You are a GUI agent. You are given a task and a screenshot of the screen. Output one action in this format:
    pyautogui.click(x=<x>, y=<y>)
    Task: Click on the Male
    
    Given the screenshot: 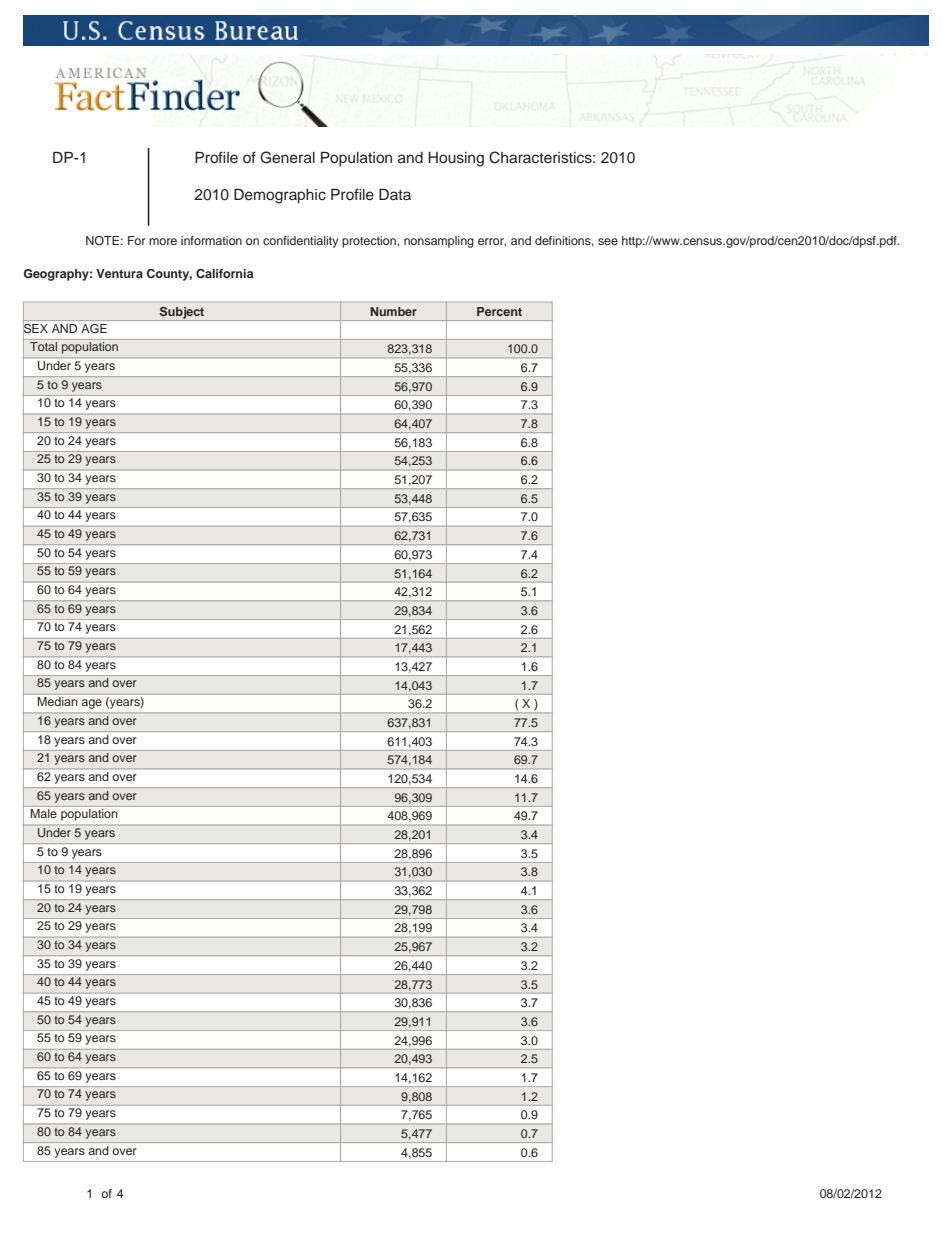 What is the action you would take?
    pyautogui.click(x=44, y=813)
